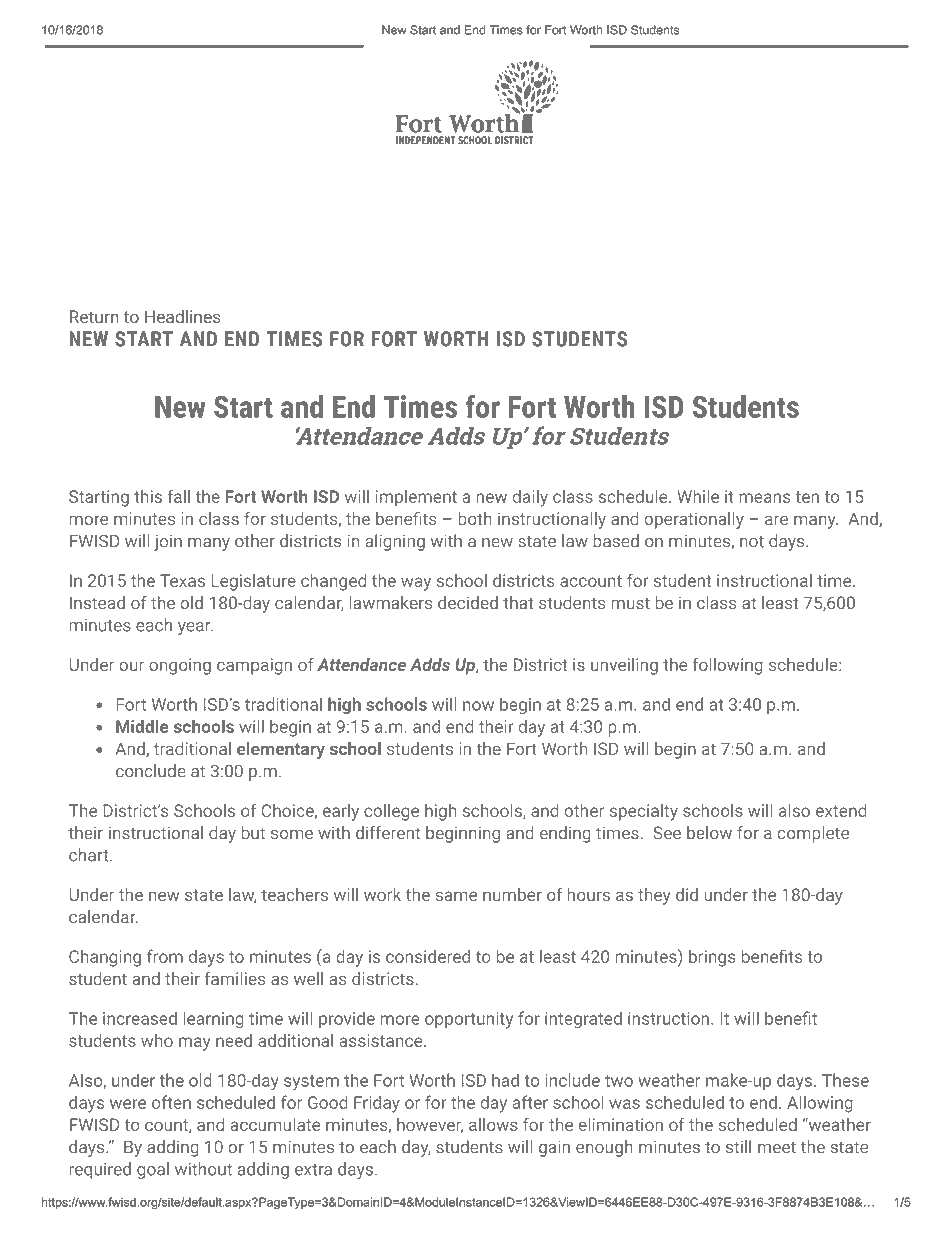 The height and width of the document is (1233, 952). Describe the element at coordinates (728, 666) in the document. I see `following` at that location.
